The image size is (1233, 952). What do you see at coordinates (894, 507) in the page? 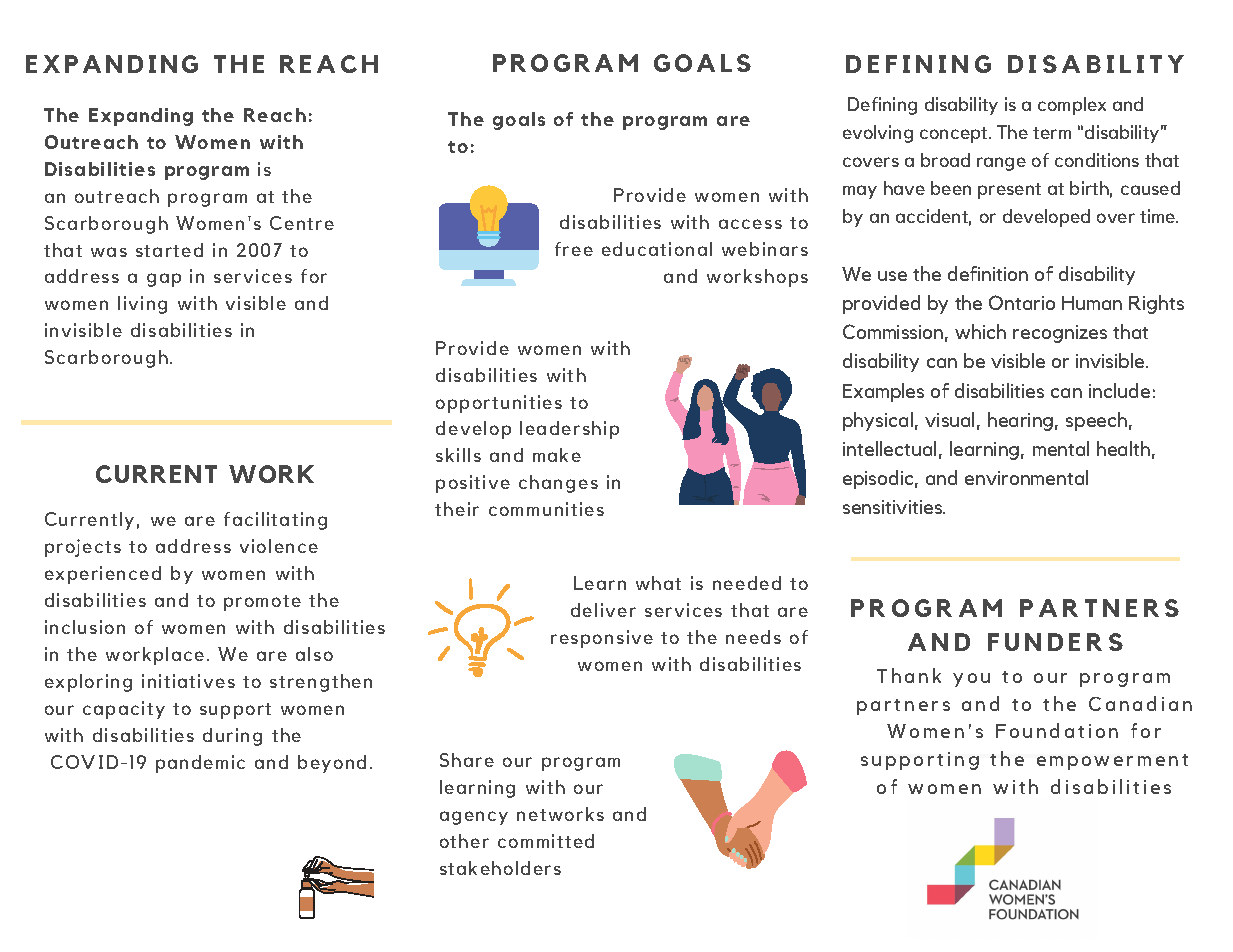
I see `sensitivities` at bounding box center [894, 507].
